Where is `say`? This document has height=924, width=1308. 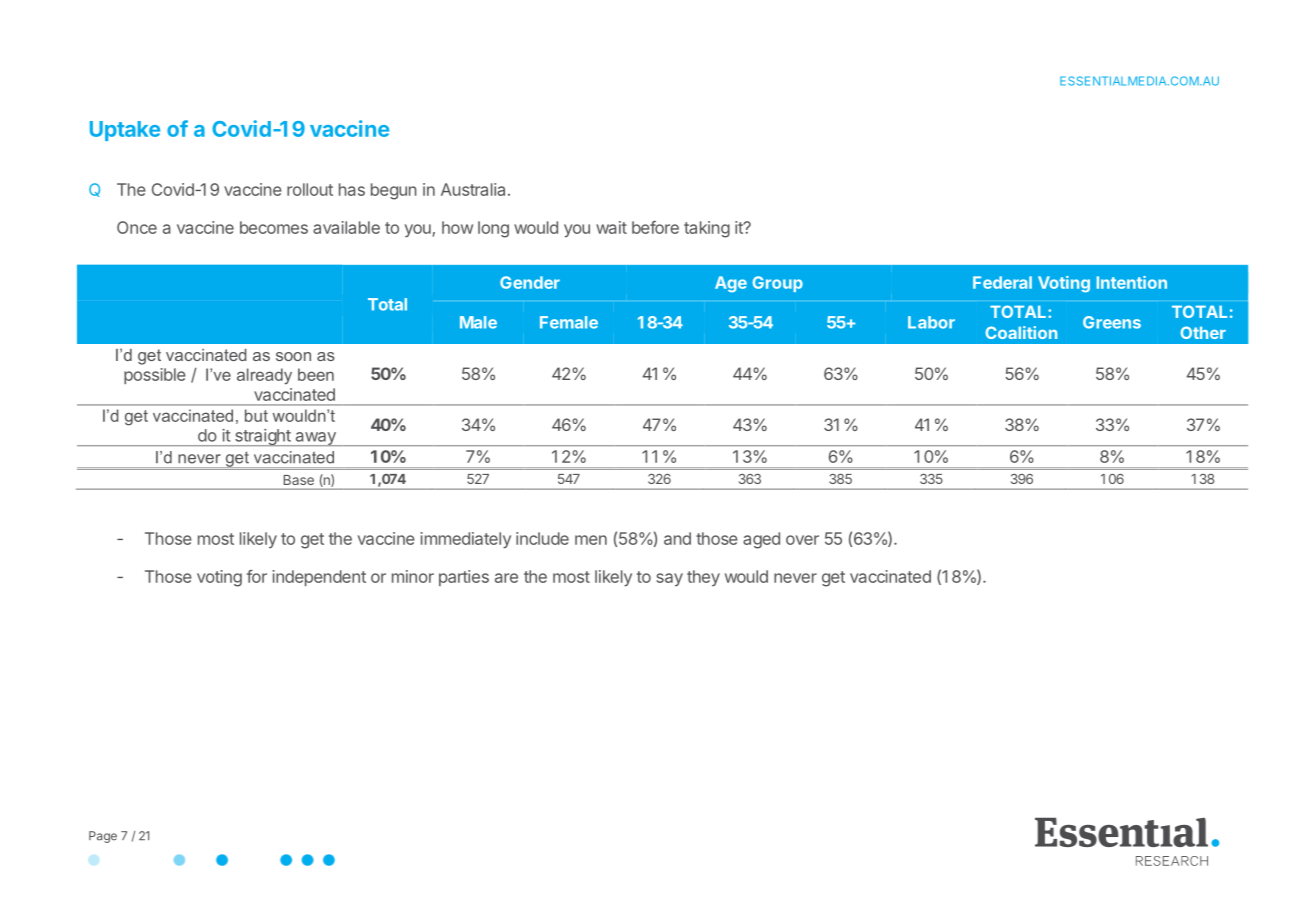
say is located at coordinates (669, 579).
